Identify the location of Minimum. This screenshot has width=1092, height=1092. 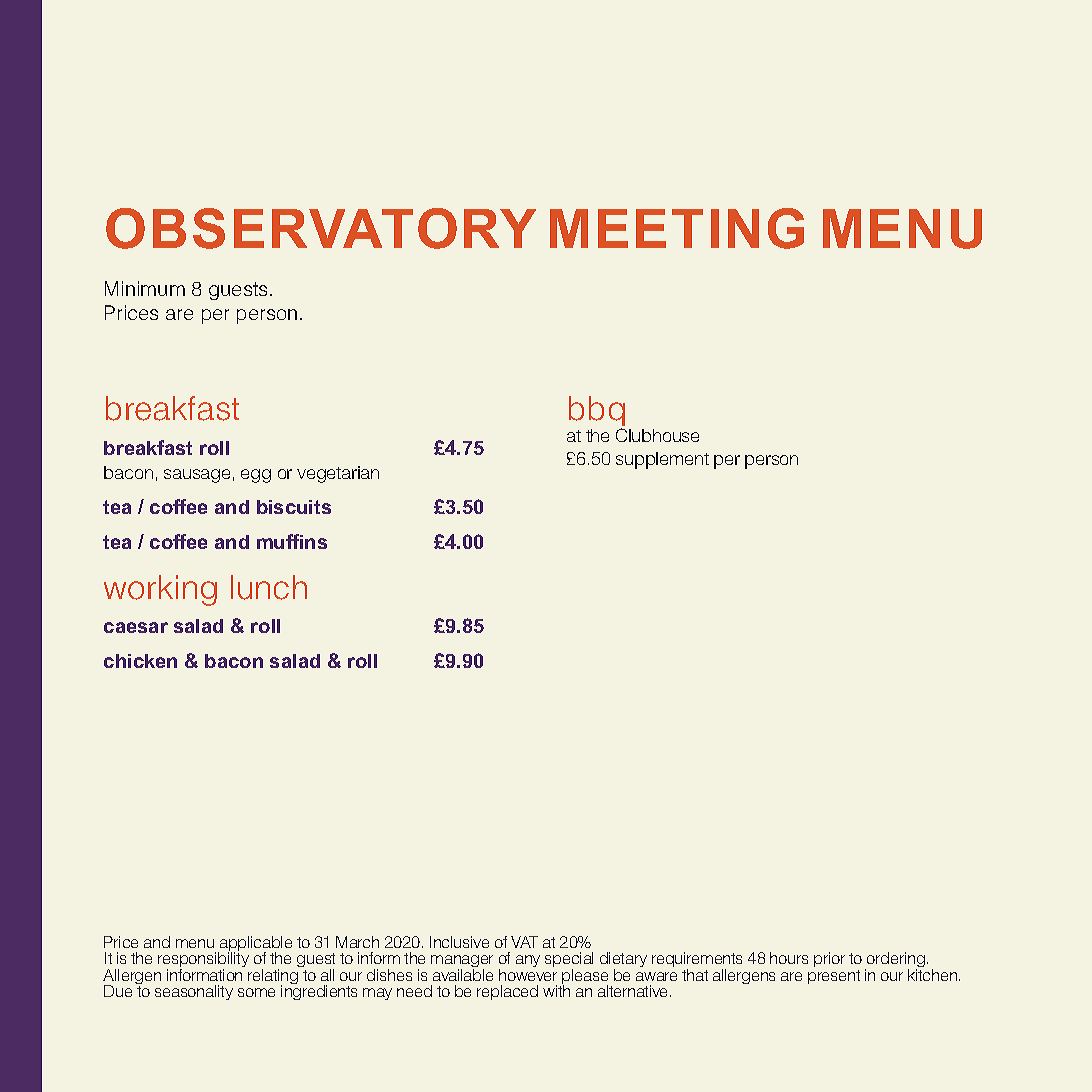
(145, 288).
